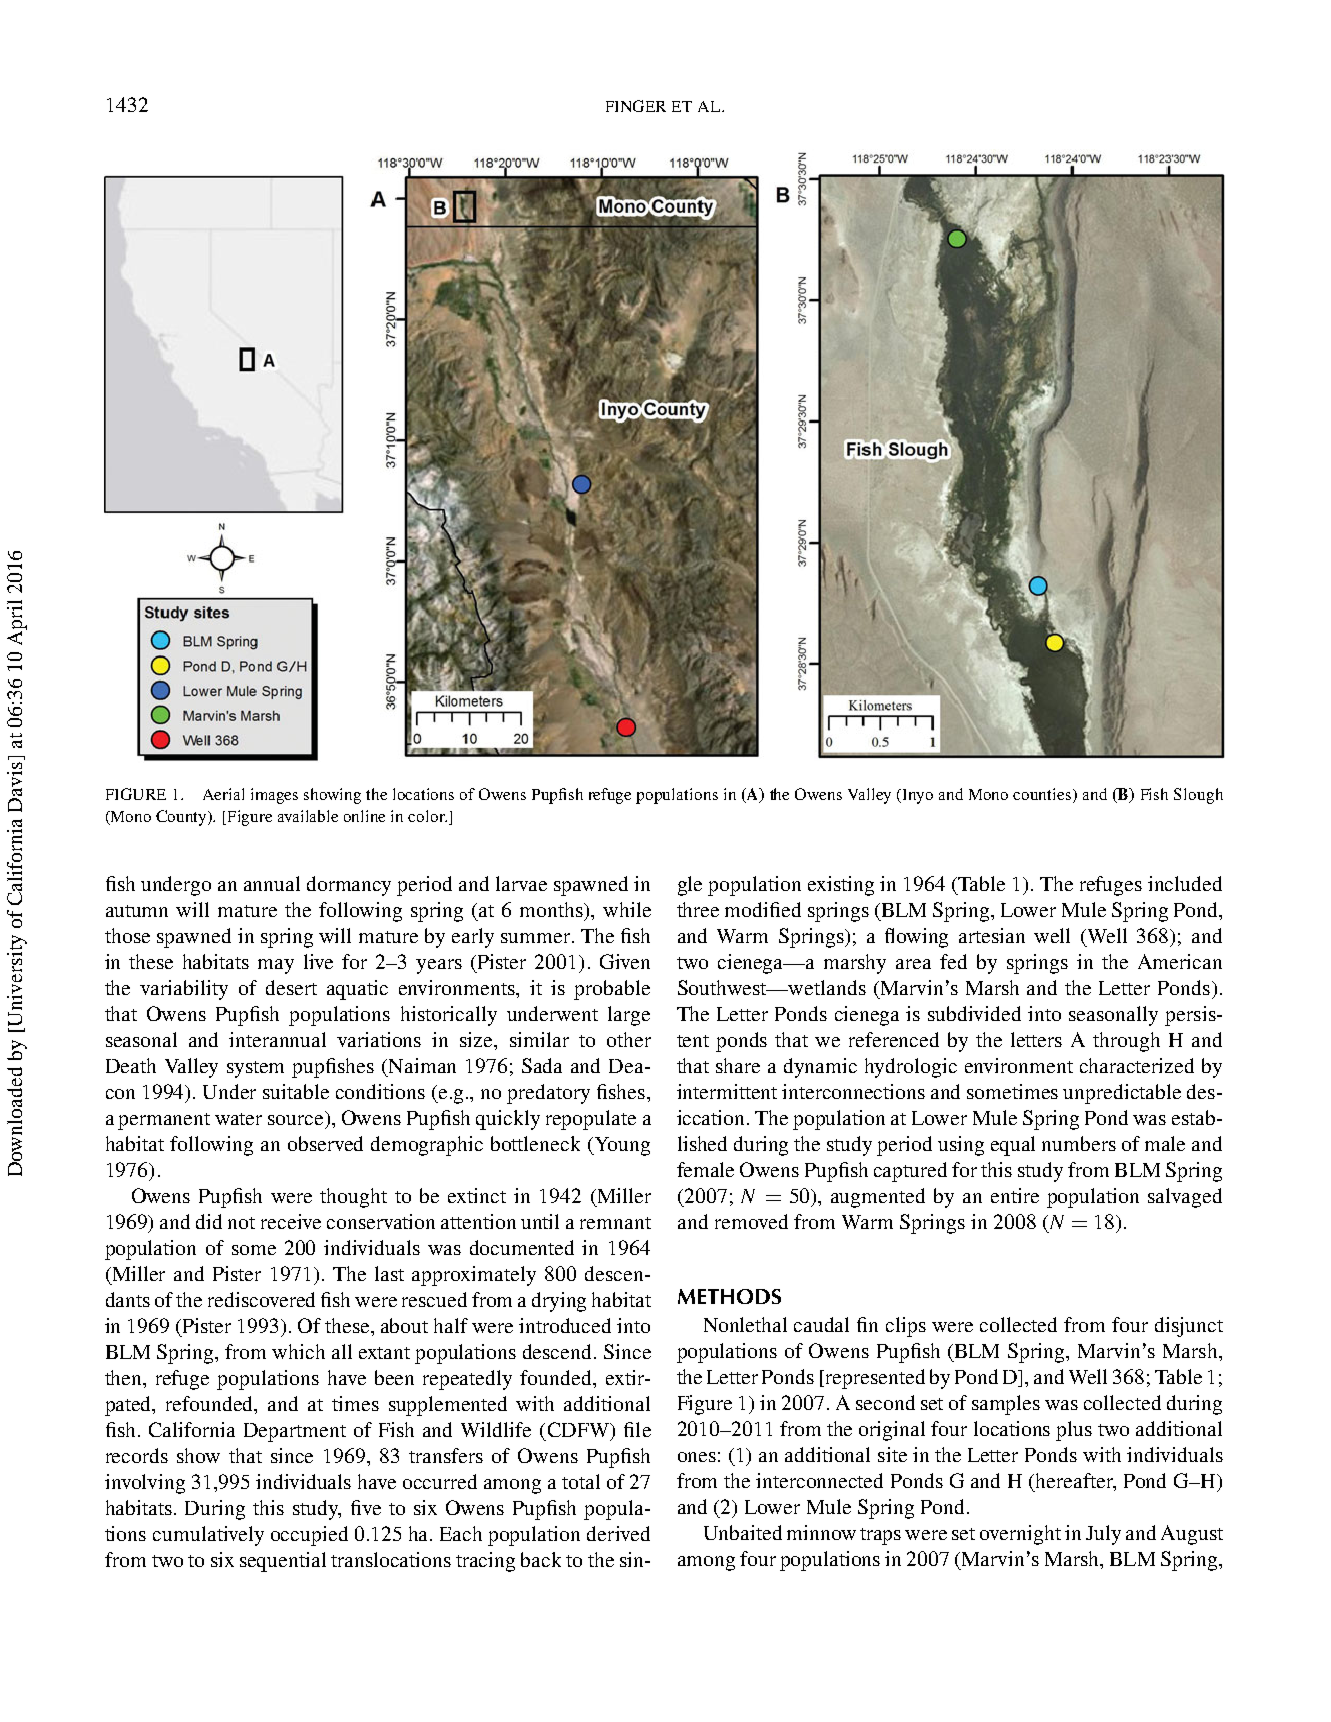 This document has width=1331, height=1722. Describe the element at coordinates (629, 1039) in the document. I see `other` at that location.
